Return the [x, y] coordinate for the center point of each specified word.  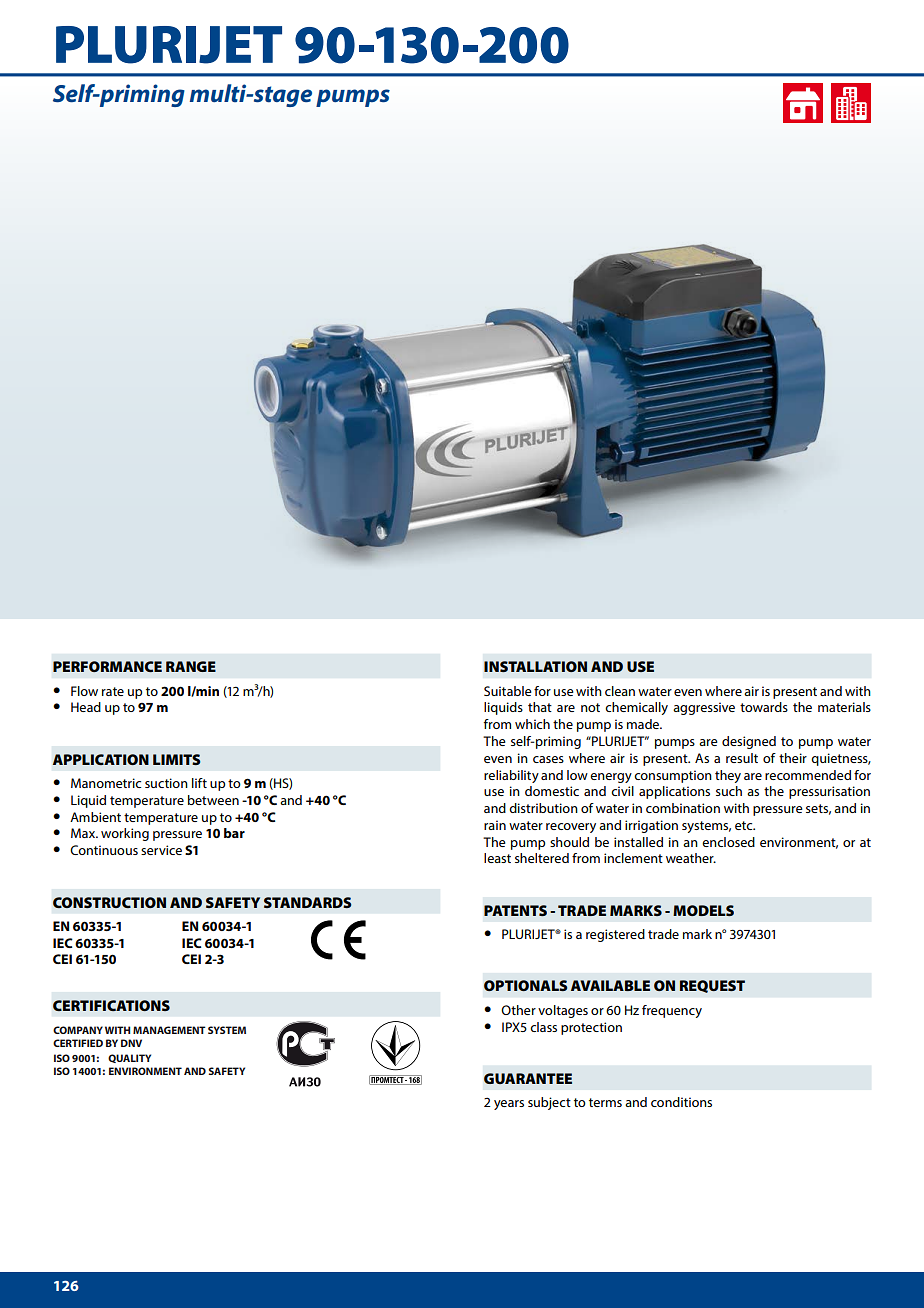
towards [764, 707]
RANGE [191, 666]
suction [166, 783]
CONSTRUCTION [109, 902]
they [728, 776]
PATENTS [515, 910]
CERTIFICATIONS [111, 1005]
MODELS [703, 910]
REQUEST [712, 986]
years [509, 1105]
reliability [511, 776]
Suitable [508, 691]
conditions [681, 1102]
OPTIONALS [525, 985]
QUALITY [129, 1058]
